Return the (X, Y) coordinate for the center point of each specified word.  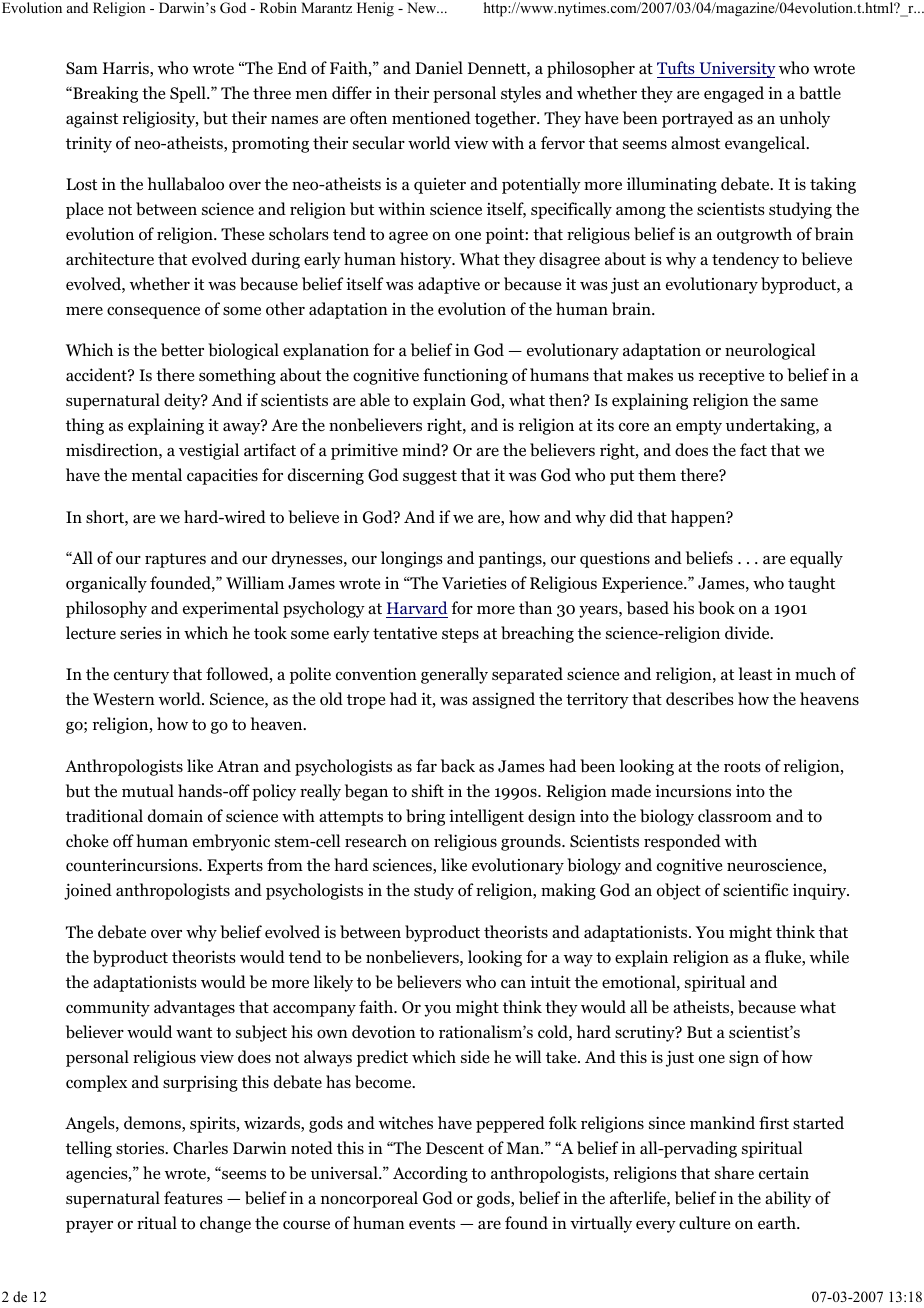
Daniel (439, 68)
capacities (222, 476)
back (458, 766)
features (193, 1198)
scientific (756, 889)
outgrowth (754, 235)
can (513, 984)
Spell (189, 94)
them (657, 474)
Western (124, 699)
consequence (153, 312)
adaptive (449, 285)
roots (742, 767)
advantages (194, 1008)
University (736, 70)
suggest (430, 477)
